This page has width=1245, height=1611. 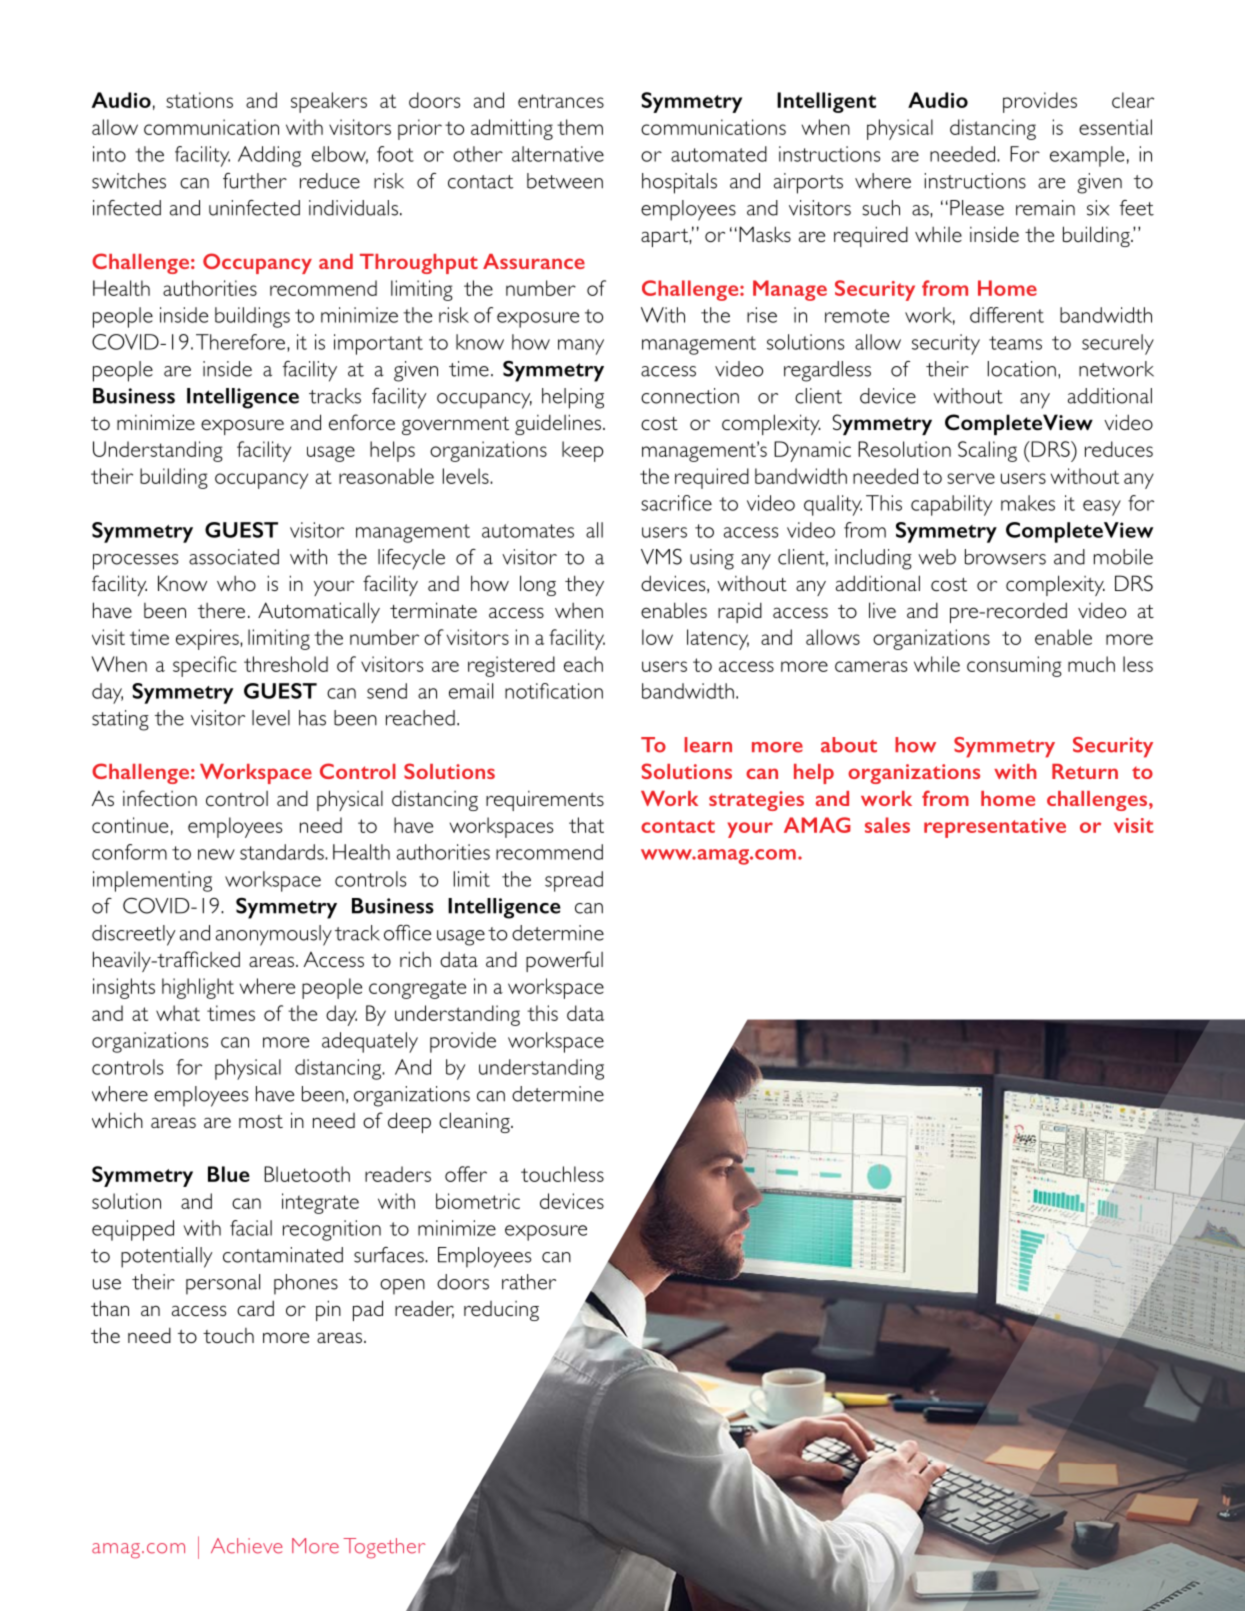 I want to click on them, so click(x=580, y=127).
